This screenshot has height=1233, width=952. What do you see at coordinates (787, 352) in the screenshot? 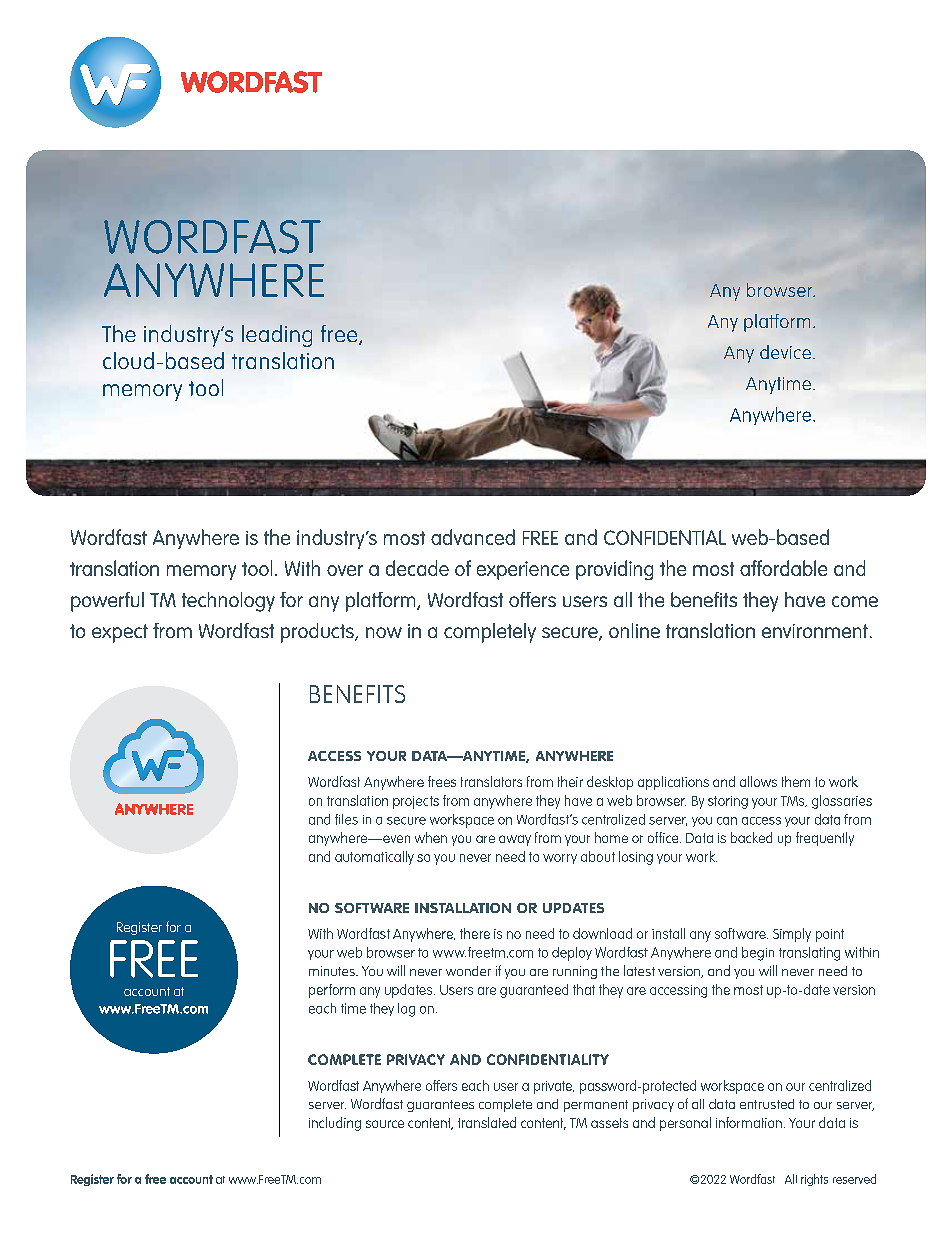
I see `device` at bounding box center [787, 352].
